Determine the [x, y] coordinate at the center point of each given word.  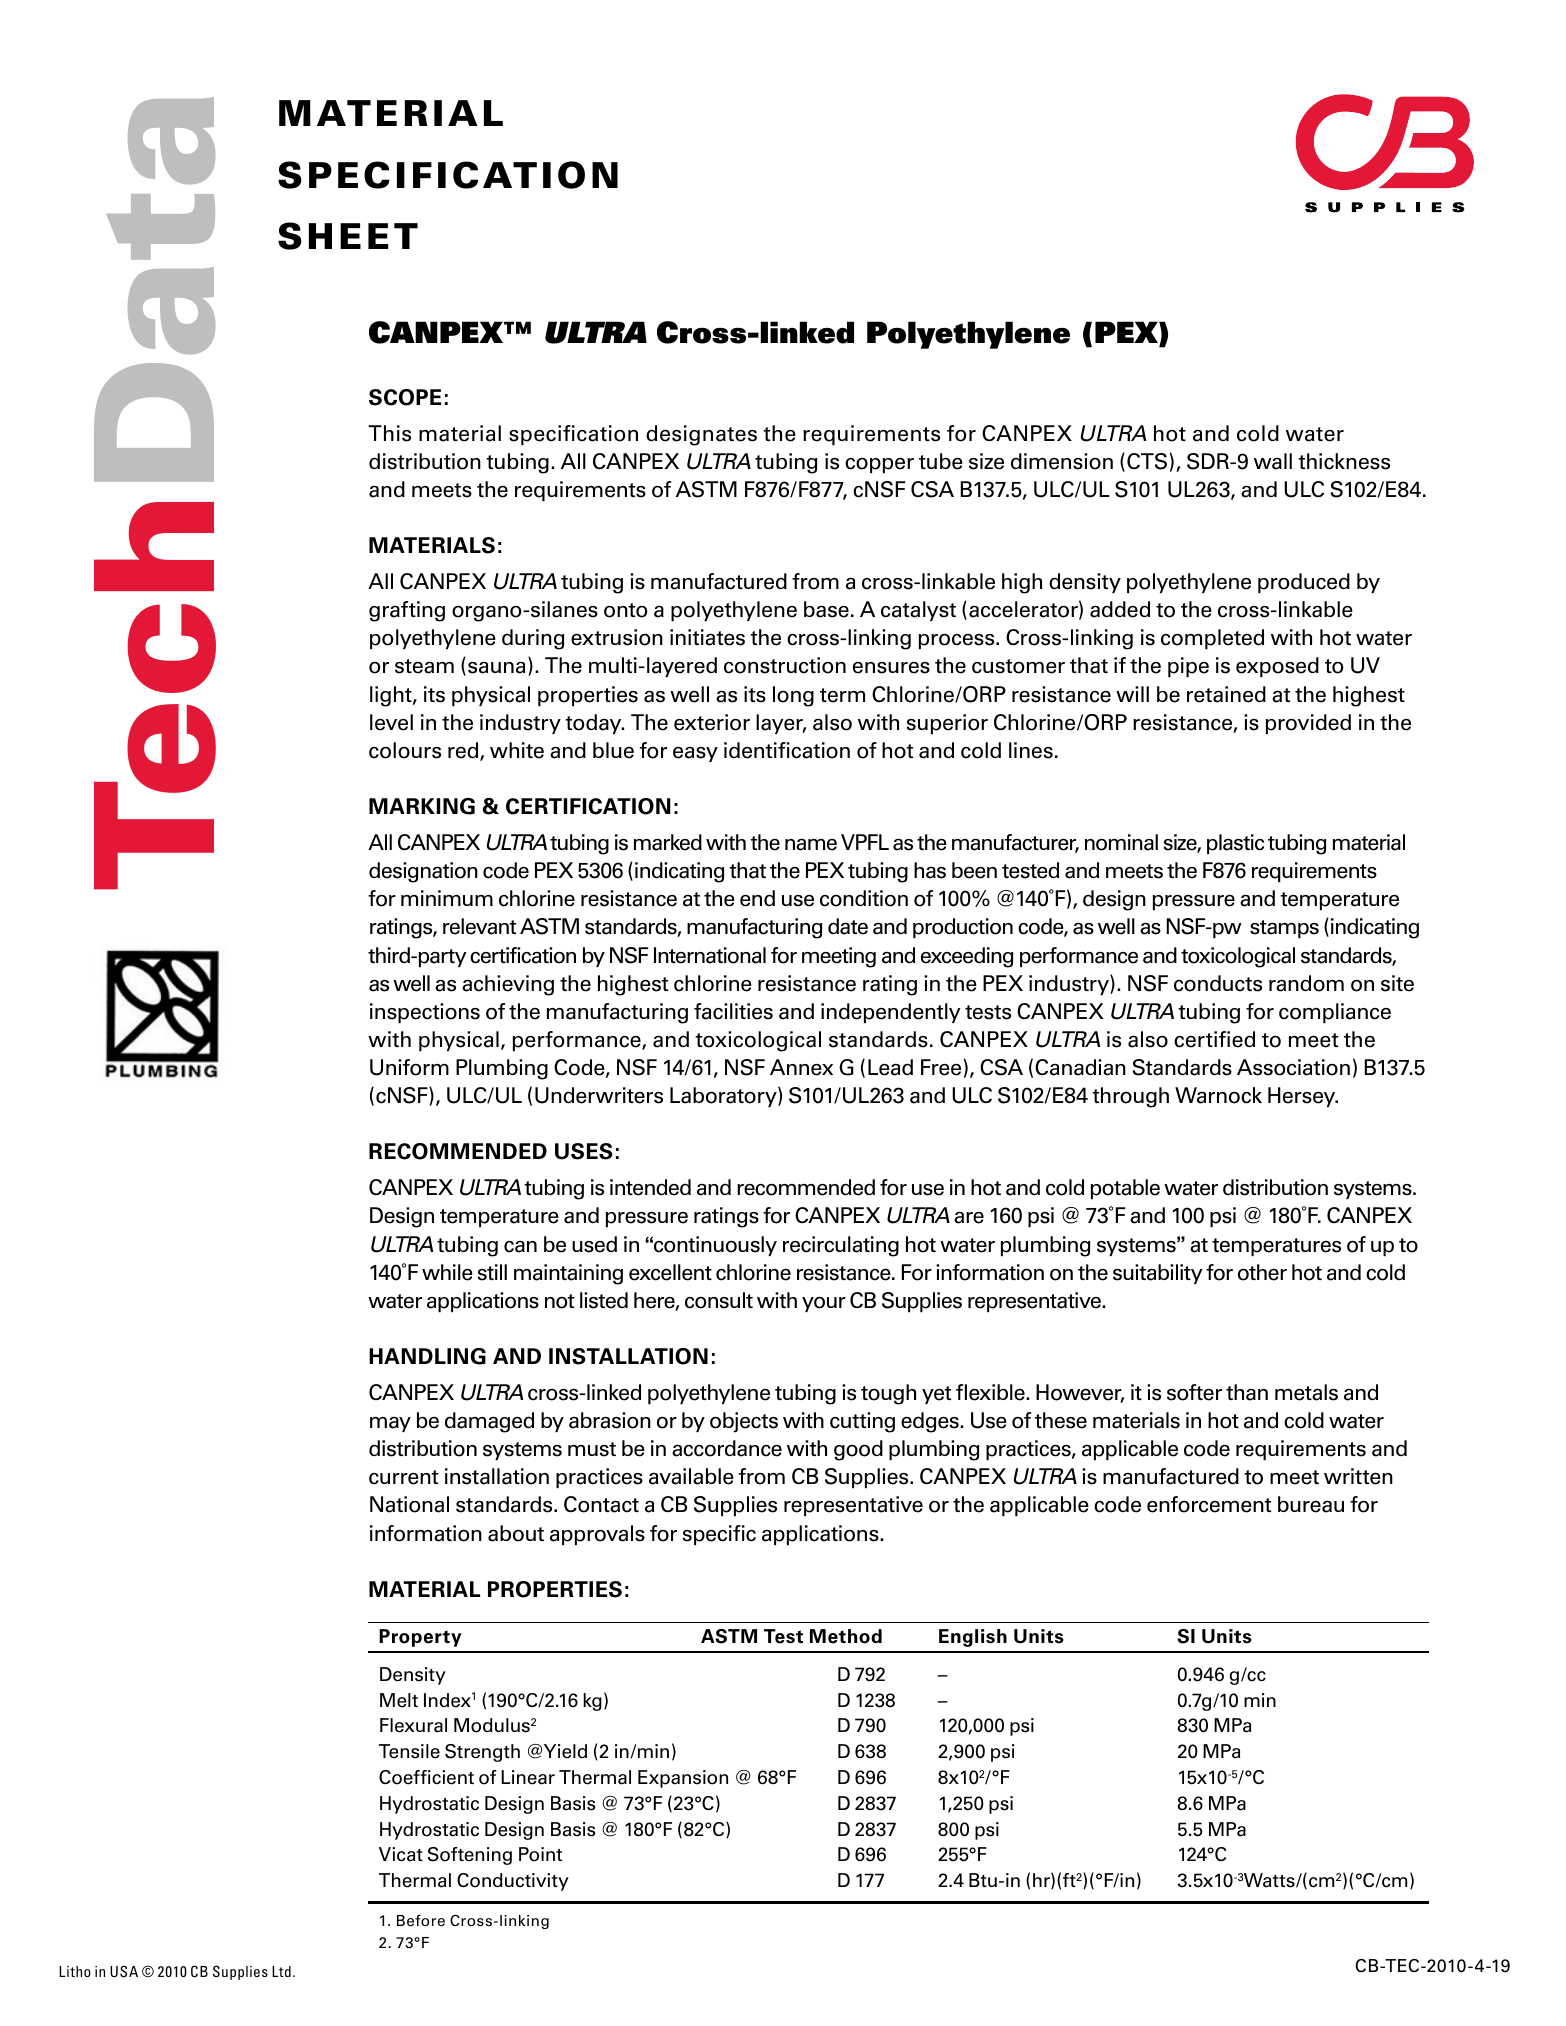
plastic [1235, 844]
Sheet [348, 236]
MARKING [422, 806]
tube [941, 461]
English [973, 1638]
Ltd [281, 1971]
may [390, 1424]
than [1247, 1392]
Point [540, 1854]
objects [744, 1422]
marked [668, 842]
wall [1273, 461]
